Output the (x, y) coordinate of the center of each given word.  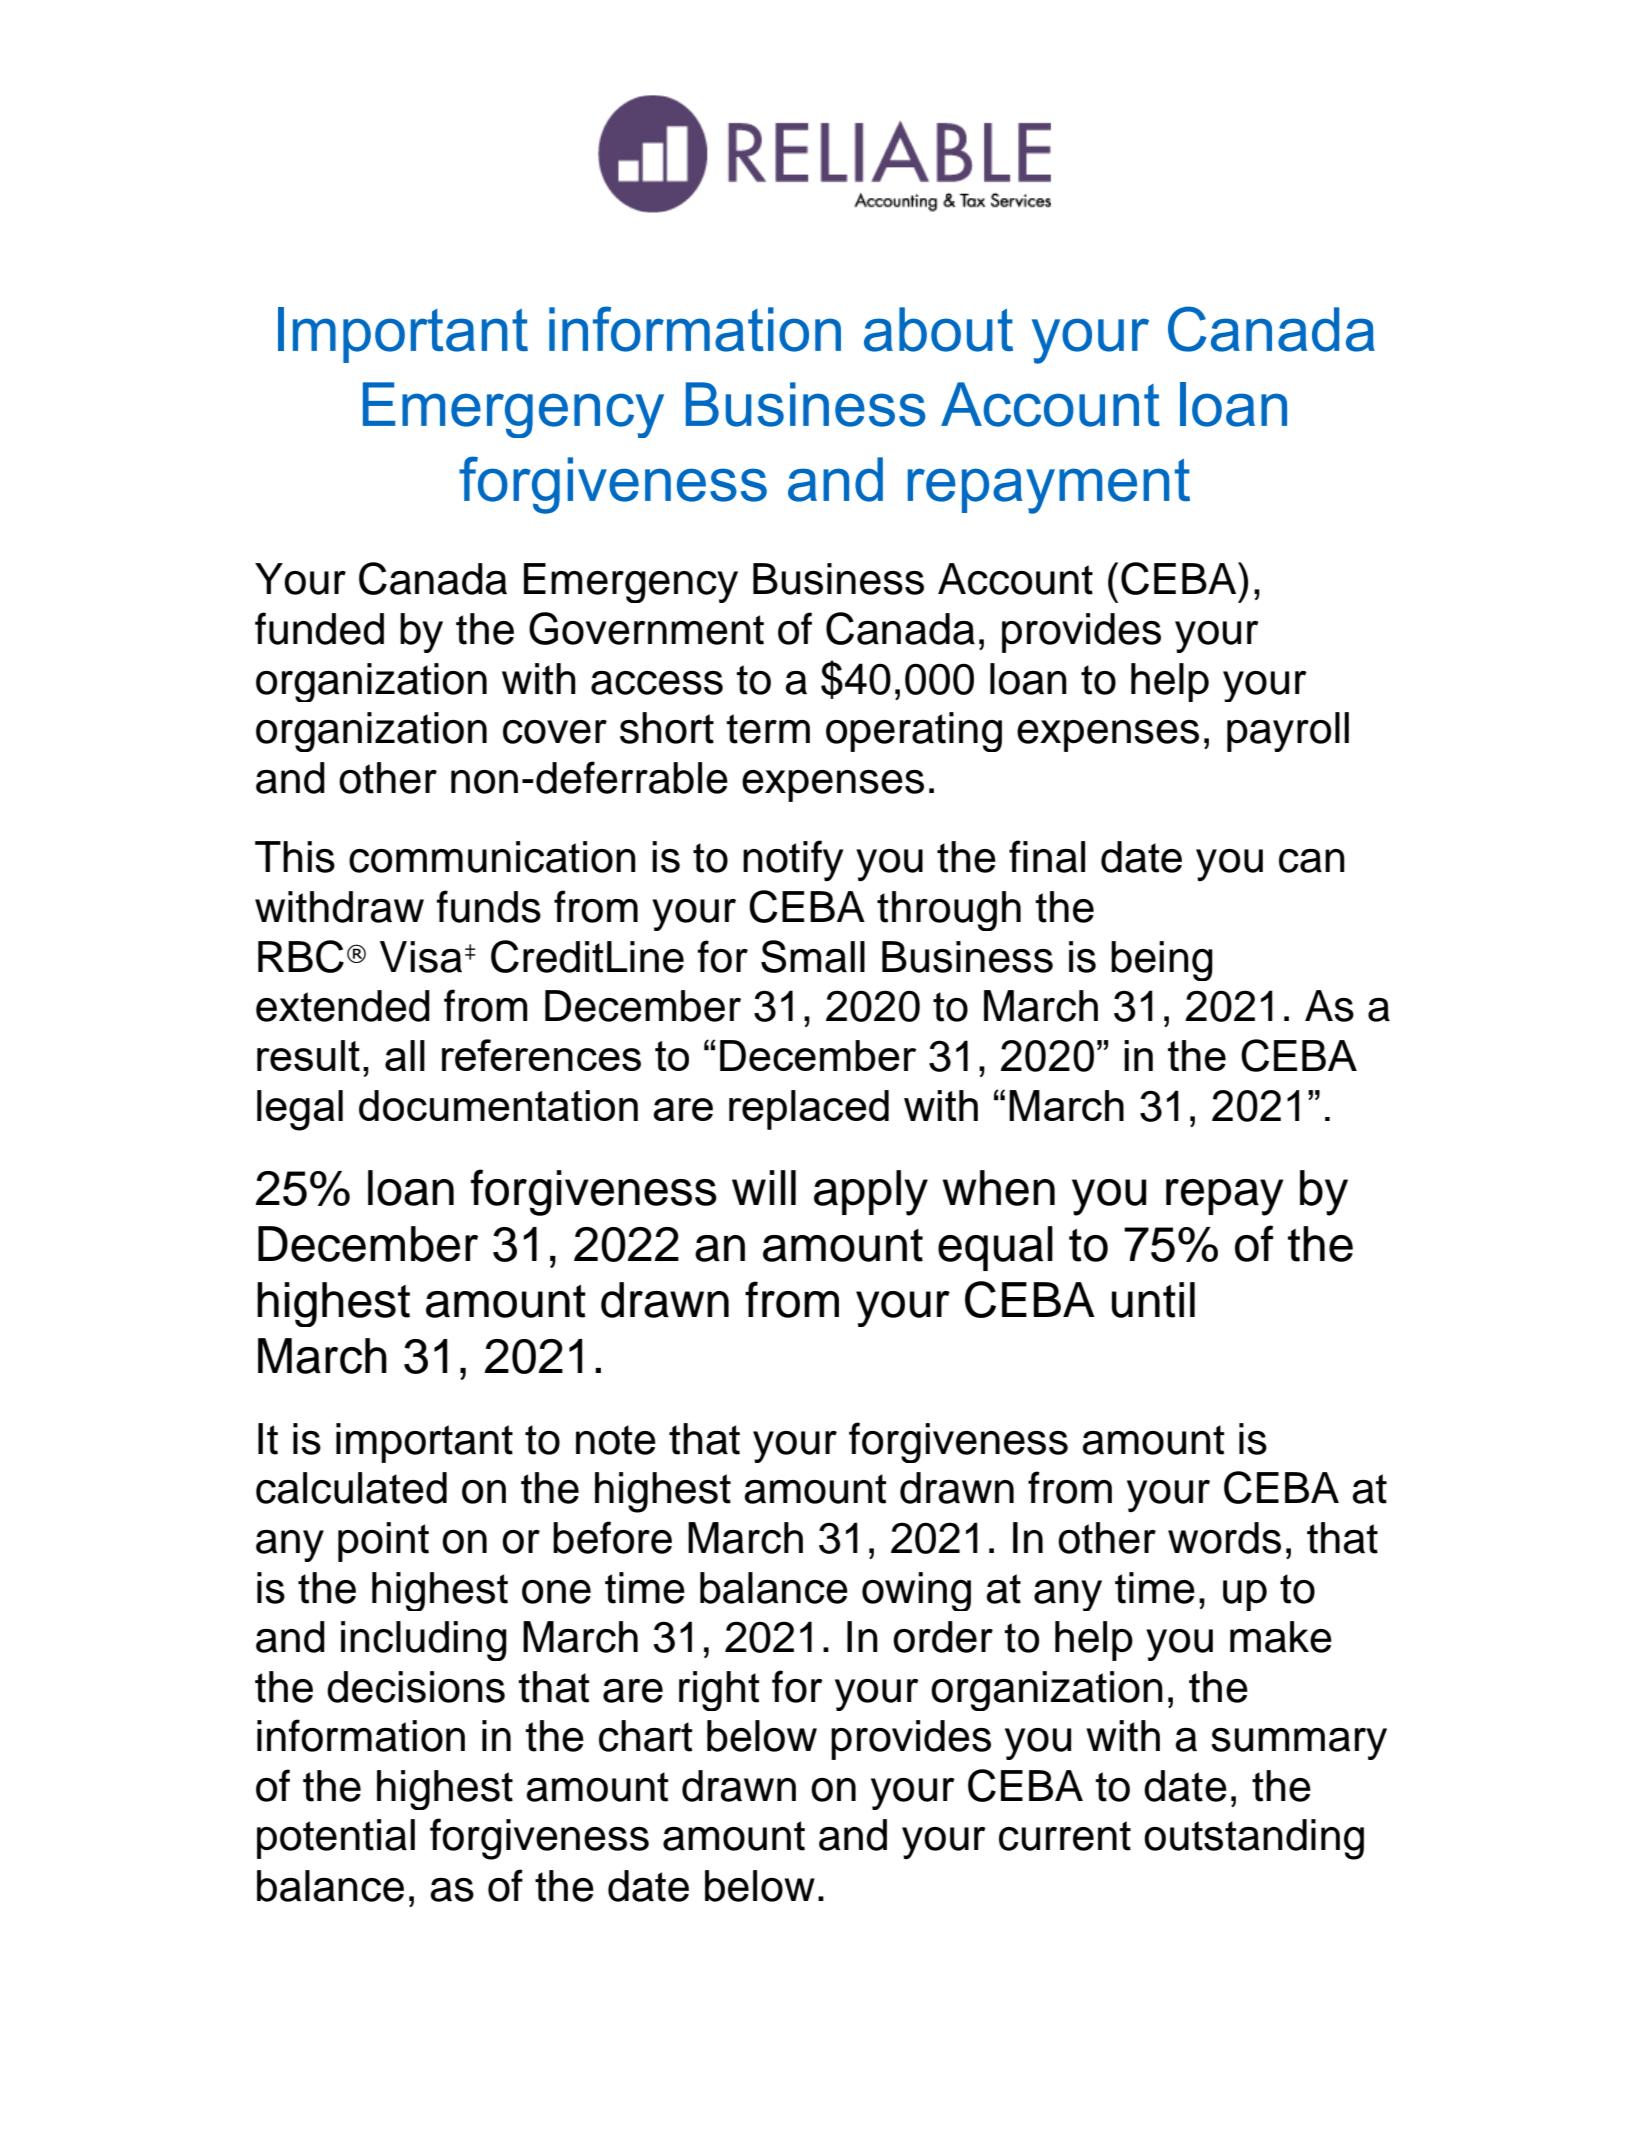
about (938, 329)
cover (555, 732)
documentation (498, 1105)
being (1162, 961)
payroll (1288, 732)
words (1224, 1538)
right (719, 1691)
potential (336, 1839)
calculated (351, 1488)
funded (319, 628)
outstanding (1254, 1839)
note (616, 1440)
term (768, 729)
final (1047, 856)
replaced (809, 1110)
